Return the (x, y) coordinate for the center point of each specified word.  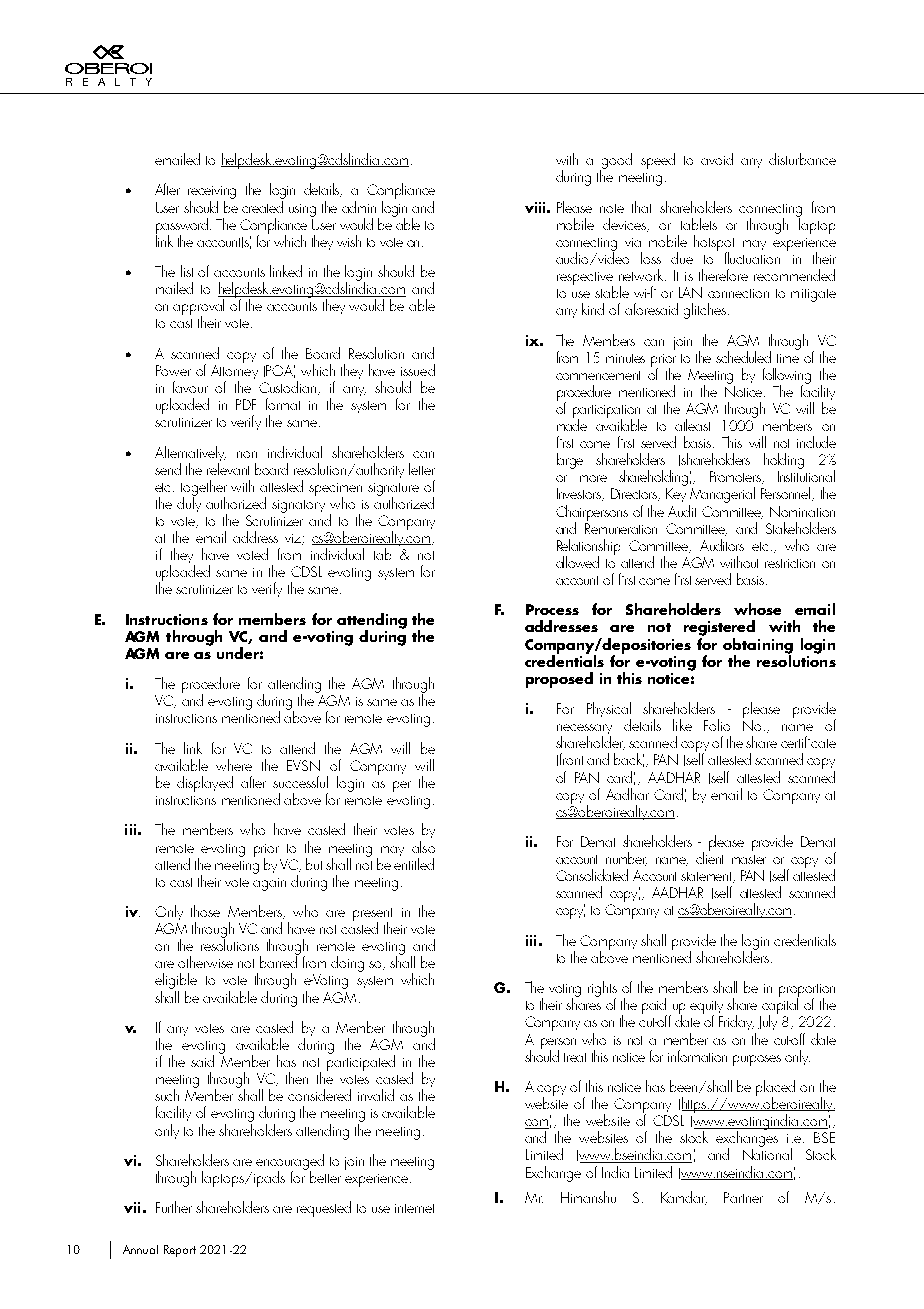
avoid (717, 159)
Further (174, 1207)
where (234, 765)
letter (422, 469)
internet (414, 1208)
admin (359, 207)
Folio (717, 725)
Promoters (736, 477)
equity (706, 1009)
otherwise (205, 962)
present (372, 915)
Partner (743, 1197)
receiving (212, 194)
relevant (228, 469)
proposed (559, 680)
